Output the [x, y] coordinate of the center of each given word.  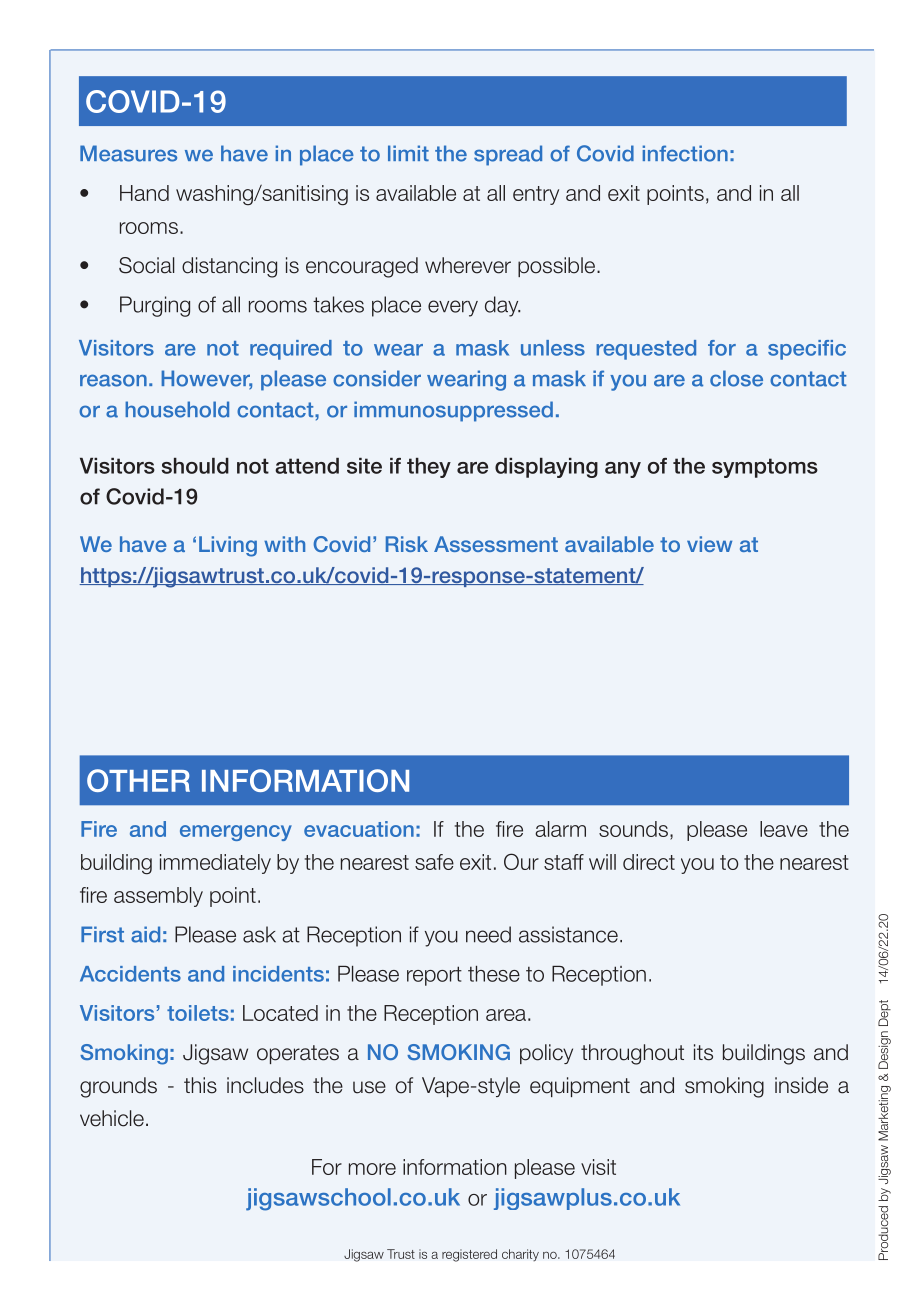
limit [408, 153]
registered [469, 1255]
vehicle [112, 1118]
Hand [144, 193]
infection [685, 153]
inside [801, 1085]
